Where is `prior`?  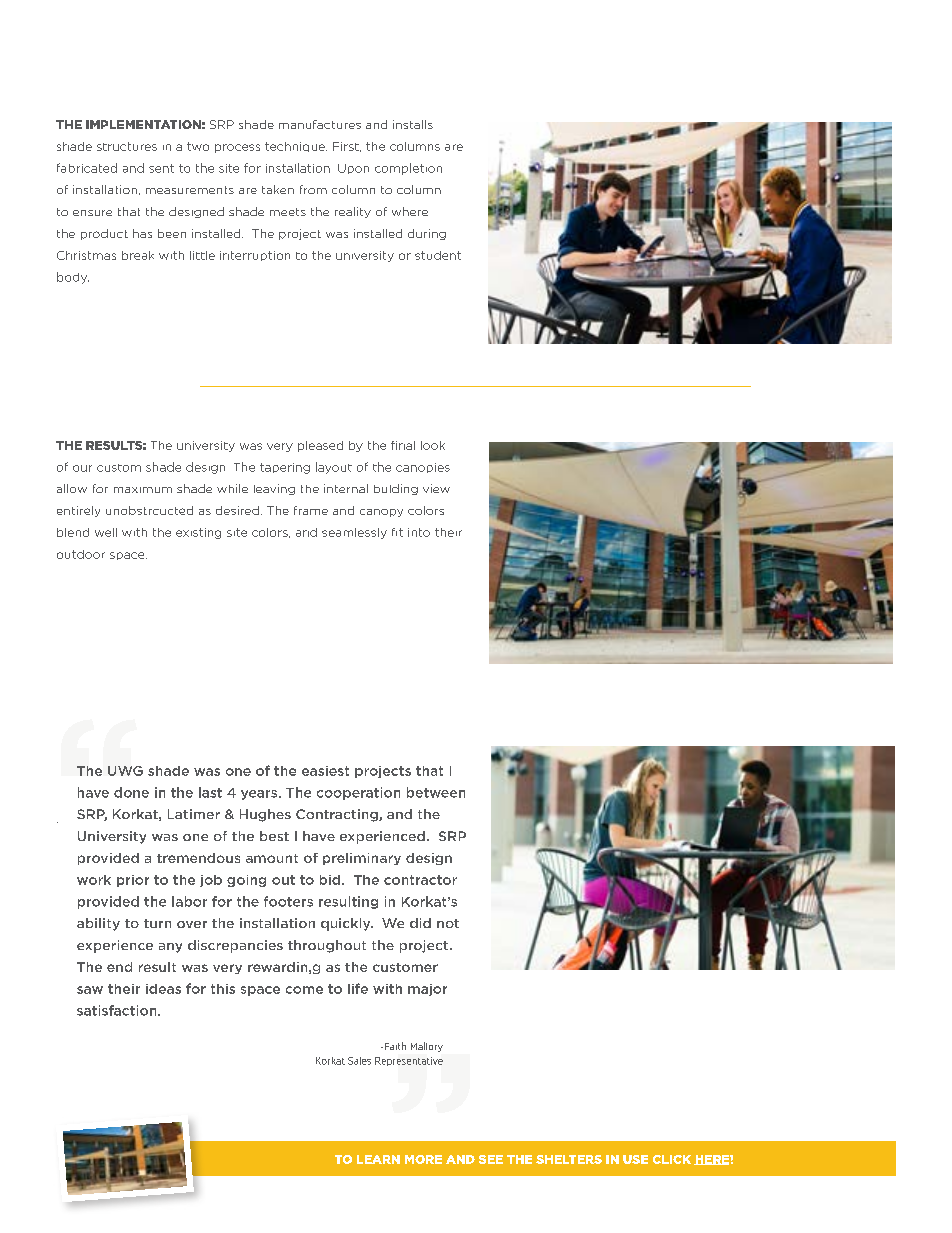 prior is located at coordinates (133, 881).
